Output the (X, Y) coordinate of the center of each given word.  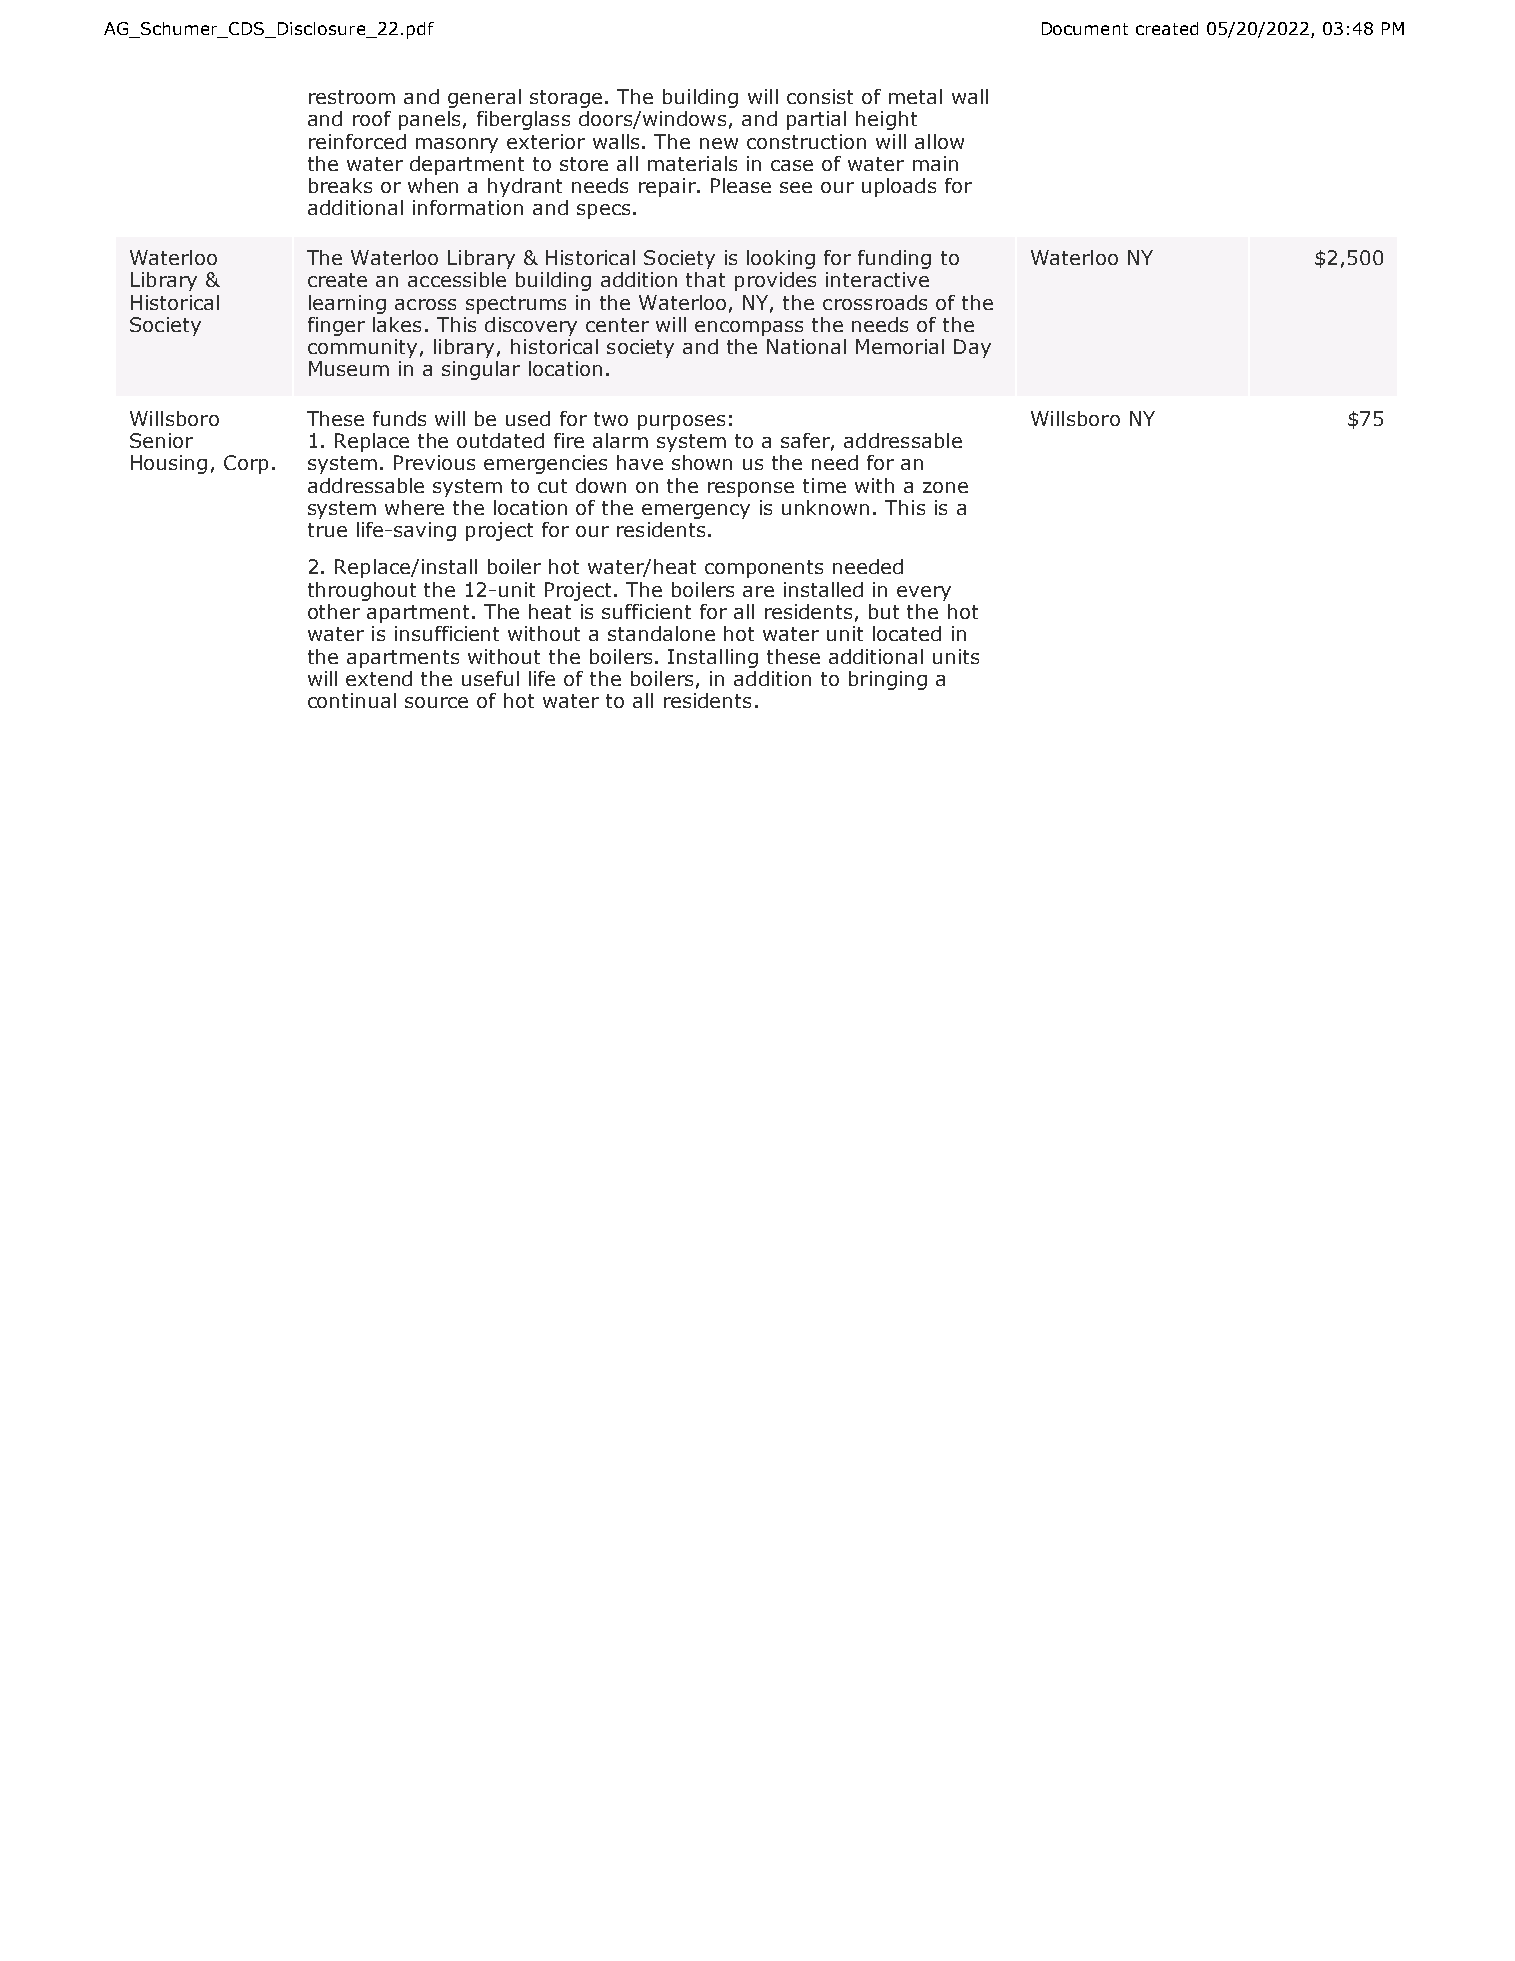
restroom (352, 97)
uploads (899, 187)
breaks (340, 185)
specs (603, 211)
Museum (349, 368)
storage (566, 99)
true (327, 530)
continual (352, 700)
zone (945, 487)
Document (1085, 28)
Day (972, 348)
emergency (696, 511)
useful (490, 678)
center (617, 325)
